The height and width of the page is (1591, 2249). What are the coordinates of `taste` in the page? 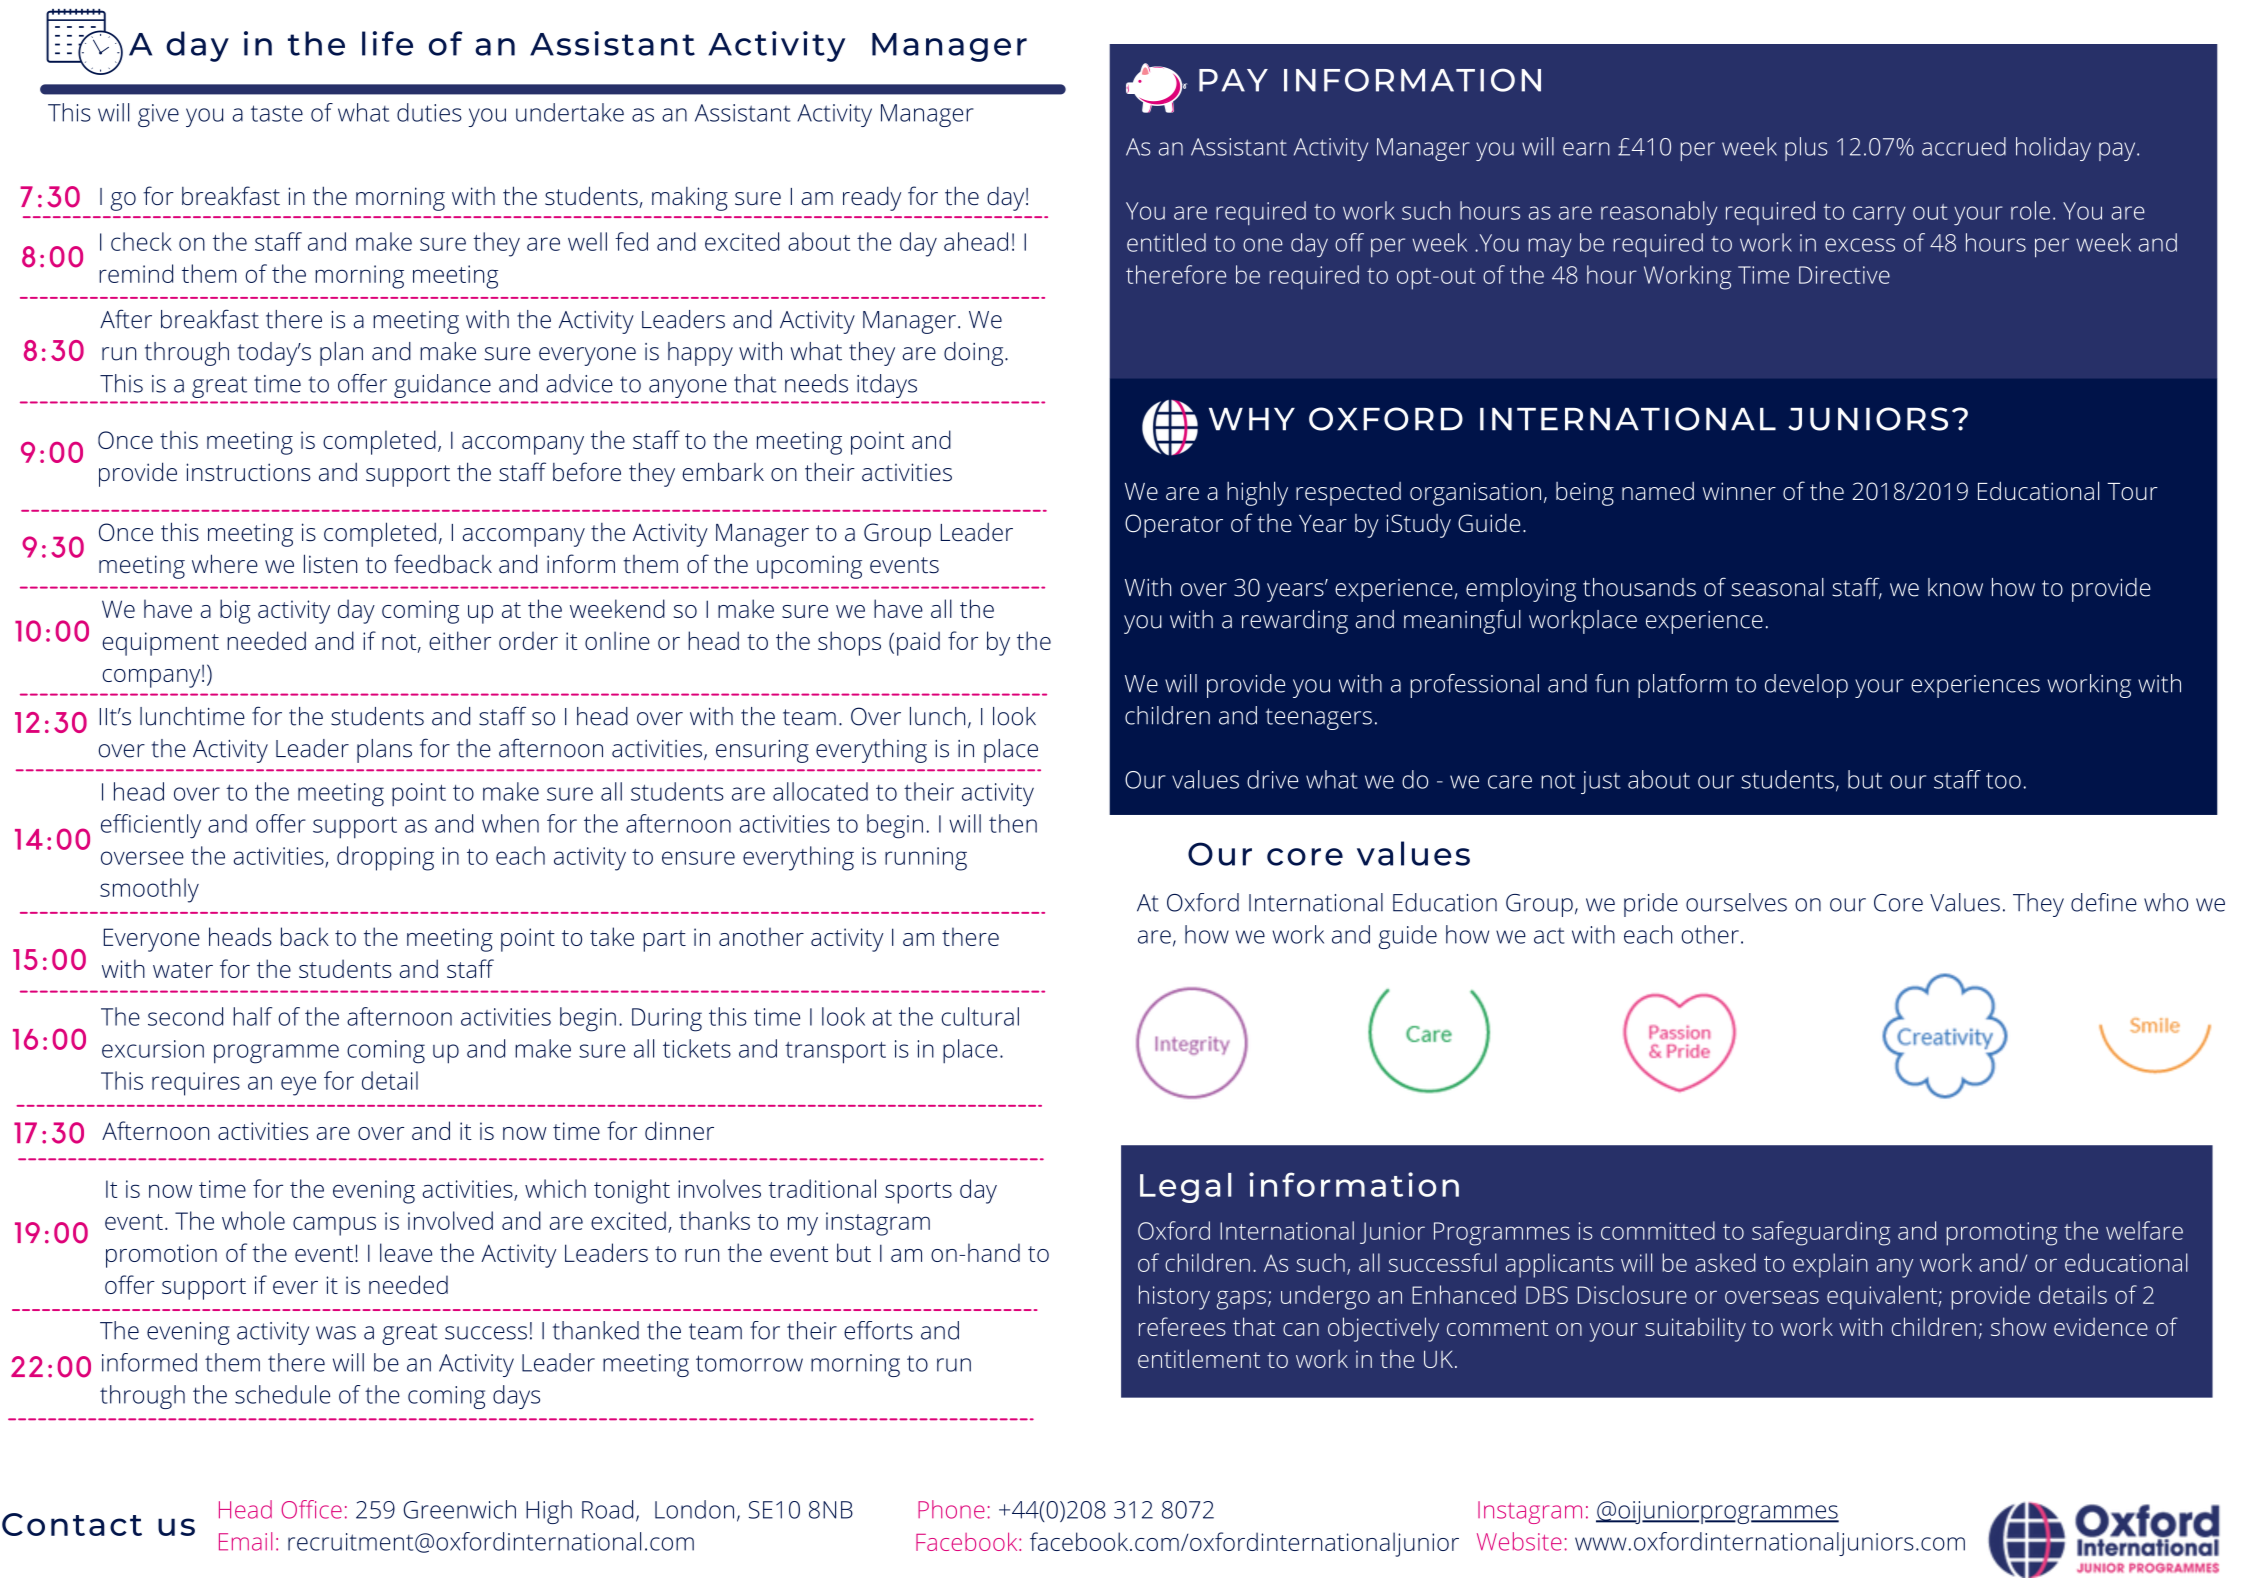 It's located at (277, 113).
